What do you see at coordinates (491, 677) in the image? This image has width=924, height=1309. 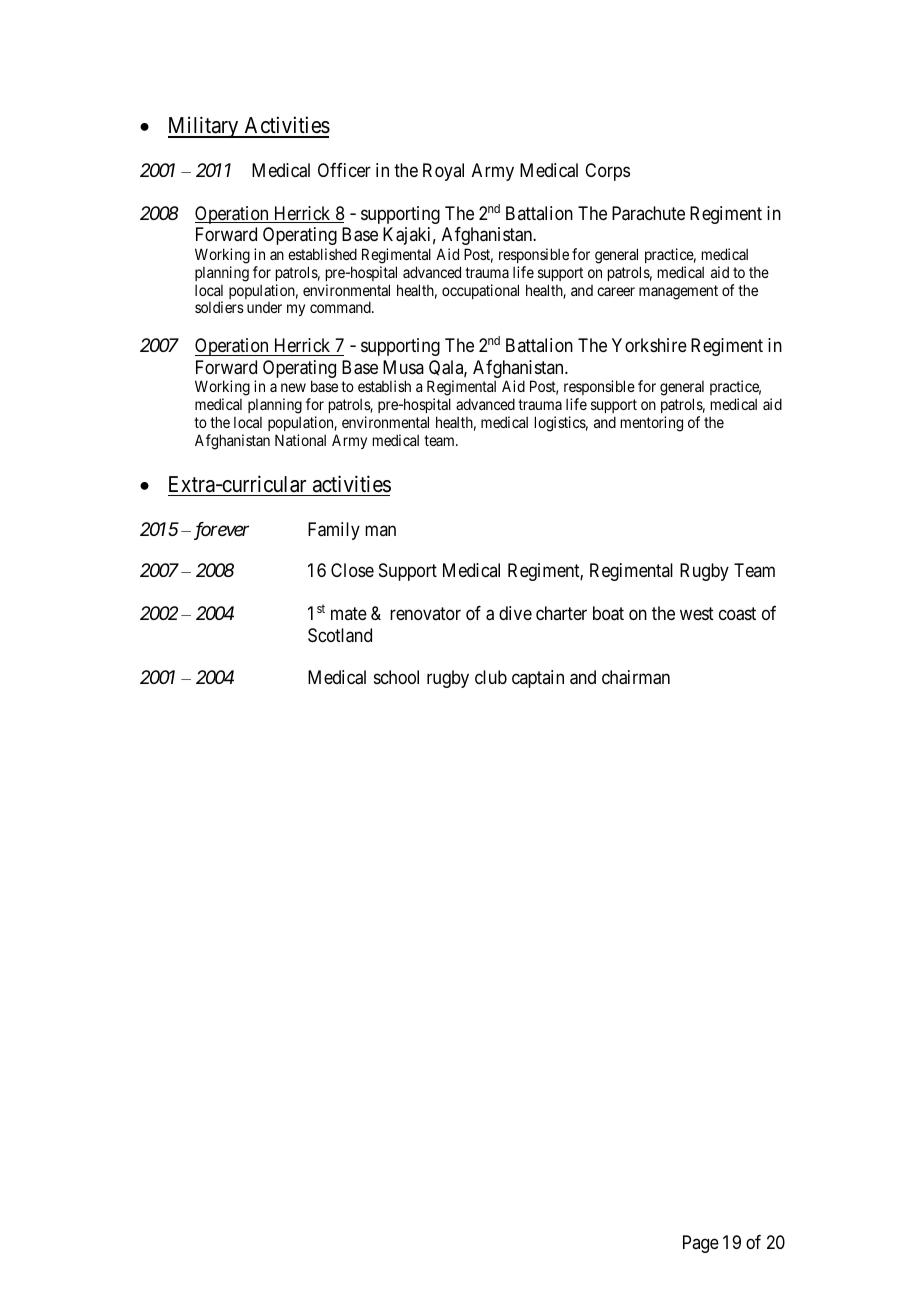 I see `club` at bounding box center [491, 677].
